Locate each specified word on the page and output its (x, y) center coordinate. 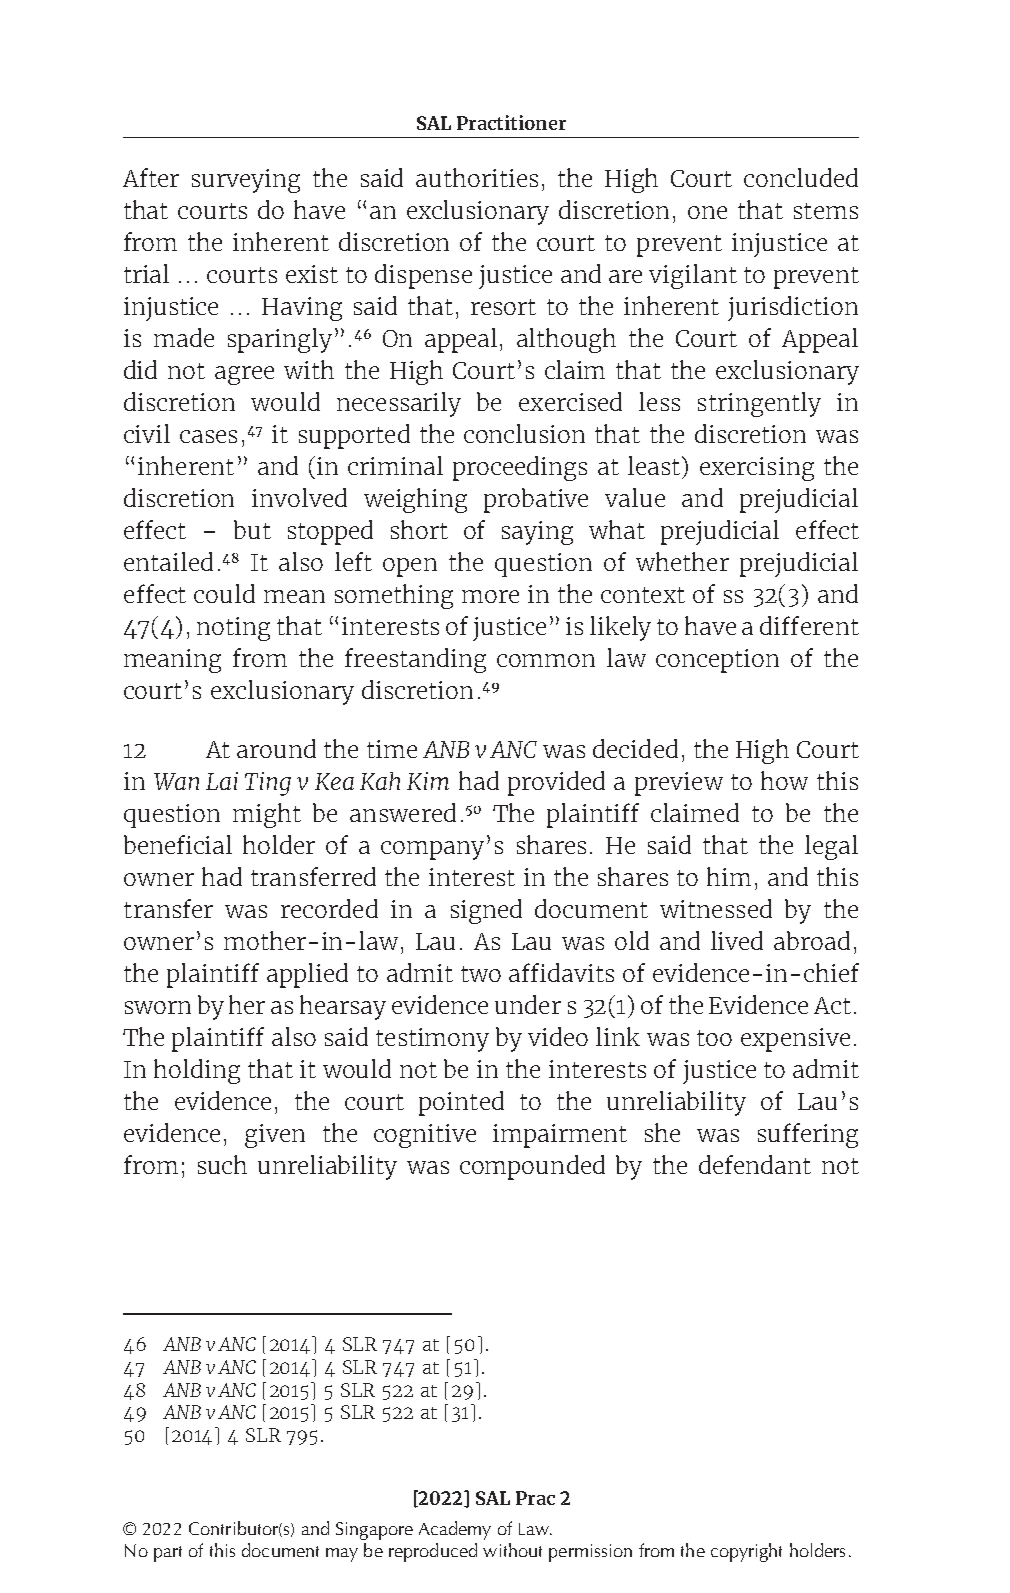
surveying (246, 181)
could (224, 593)
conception (717, 661)
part (168, 1554)
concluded (801, 177)
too (714, 1038)
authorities (477, 177)
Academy (455, 1530)
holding (197, 1071)
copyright (746, 1552)
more (490, 596)
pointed (461, 1103)
